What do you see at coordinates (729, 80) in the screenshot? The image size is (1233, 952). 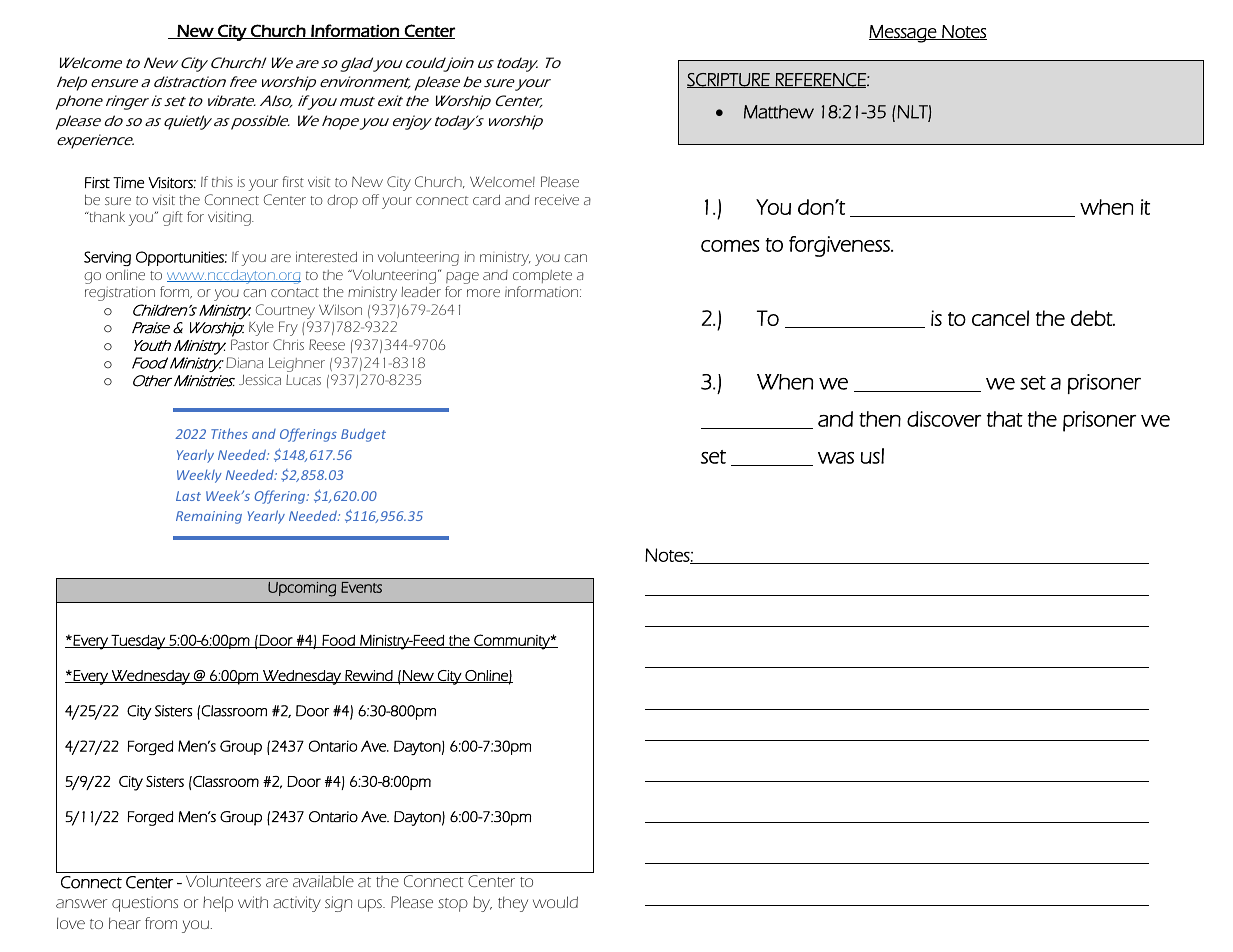 I see `SCRIPTURE` at bounding box center [729, 80].
